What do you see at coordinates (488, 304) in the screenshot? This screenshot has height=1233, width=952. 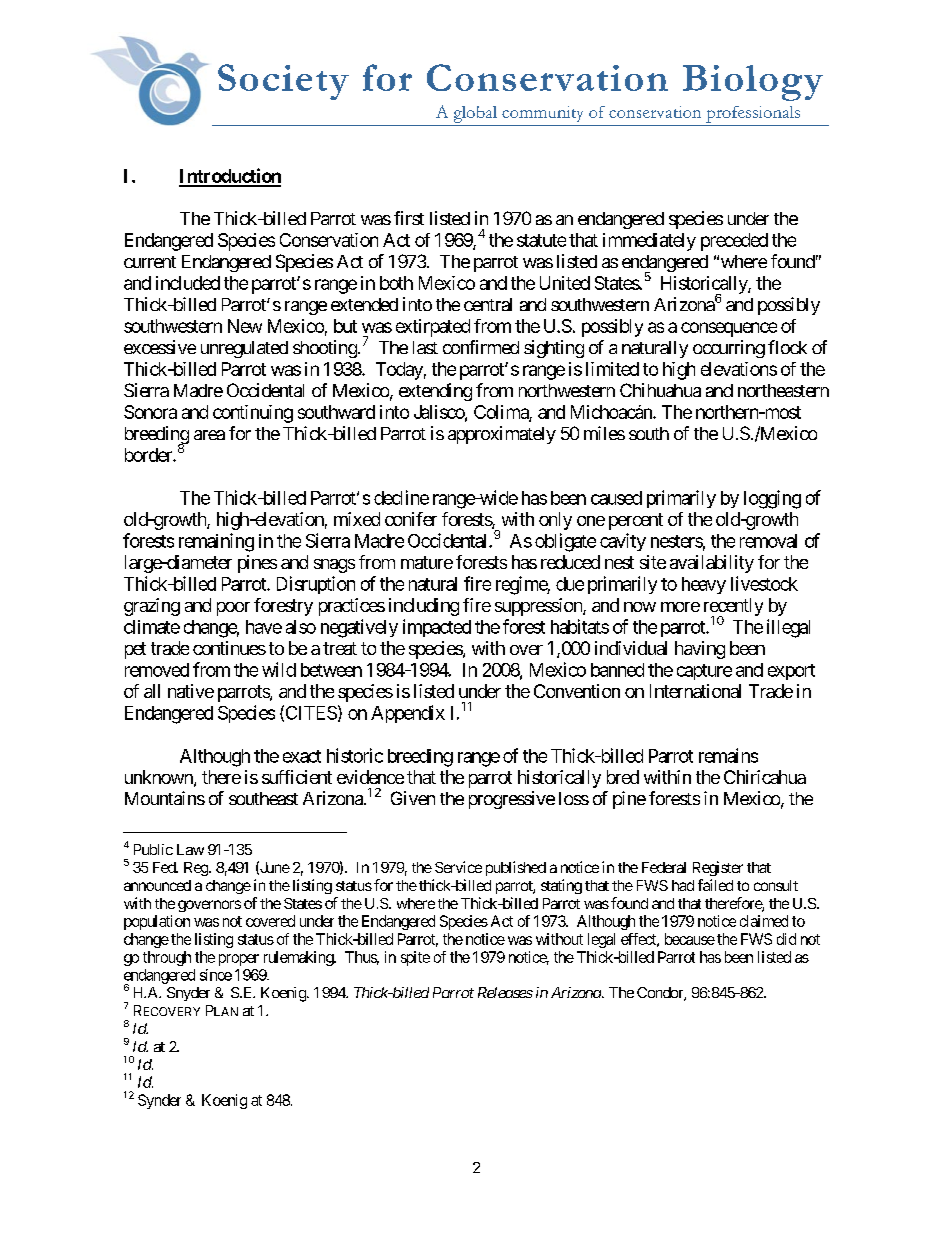 I see `central` at bounding box center [488, 304].
